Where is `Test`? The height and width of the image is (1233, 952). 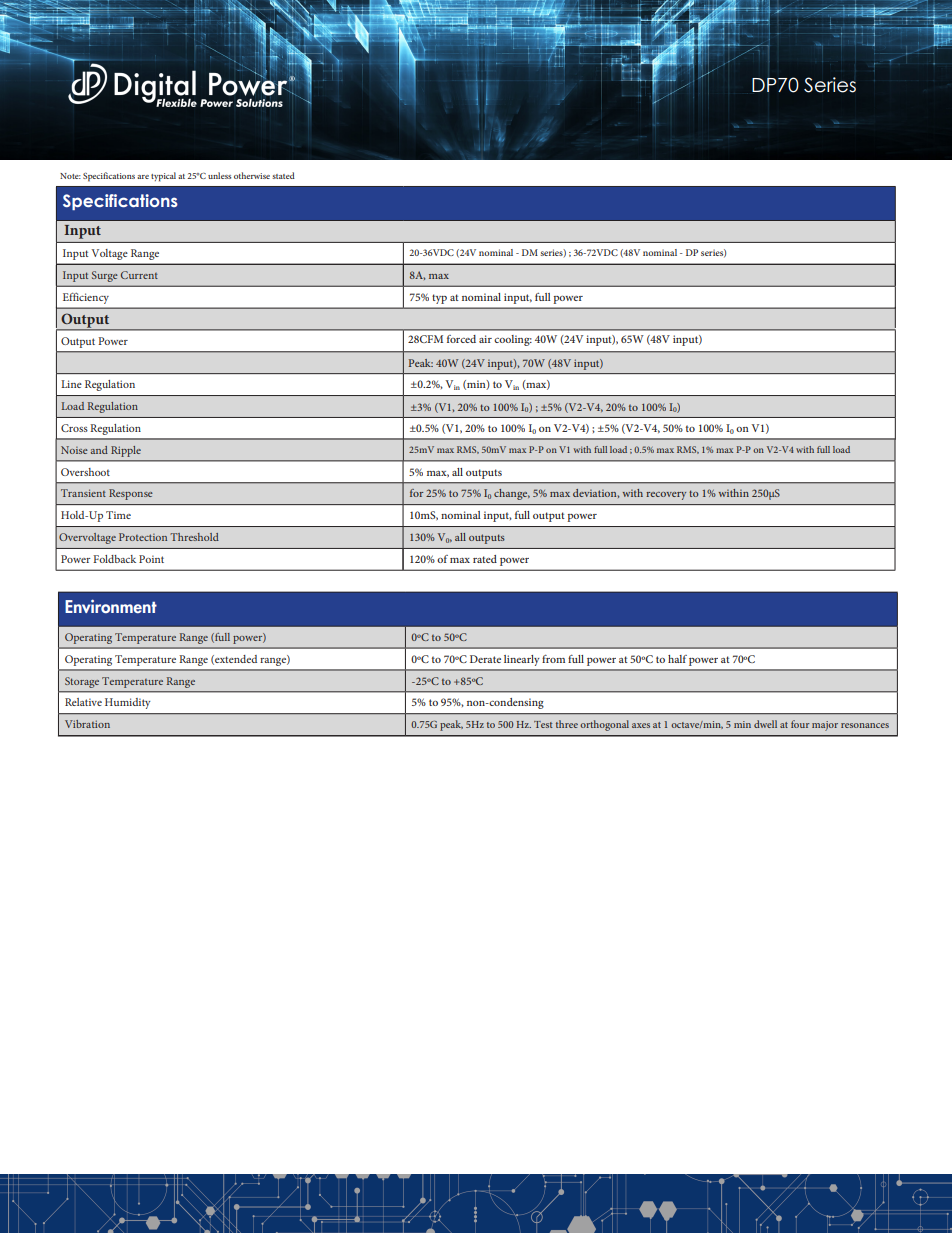 Test is located at coordinates (543, 724).
